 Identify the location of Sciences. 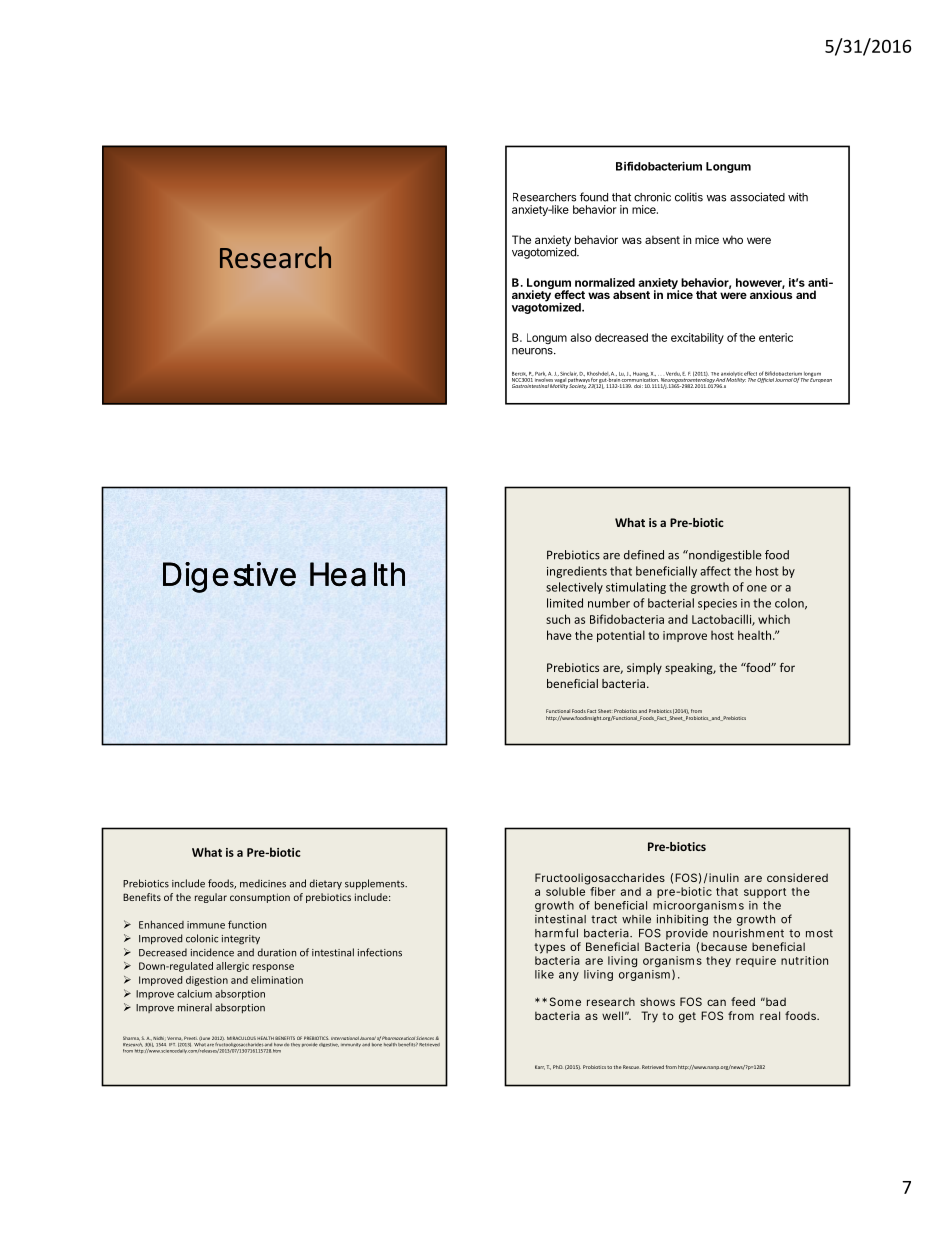
(425, 1038).
